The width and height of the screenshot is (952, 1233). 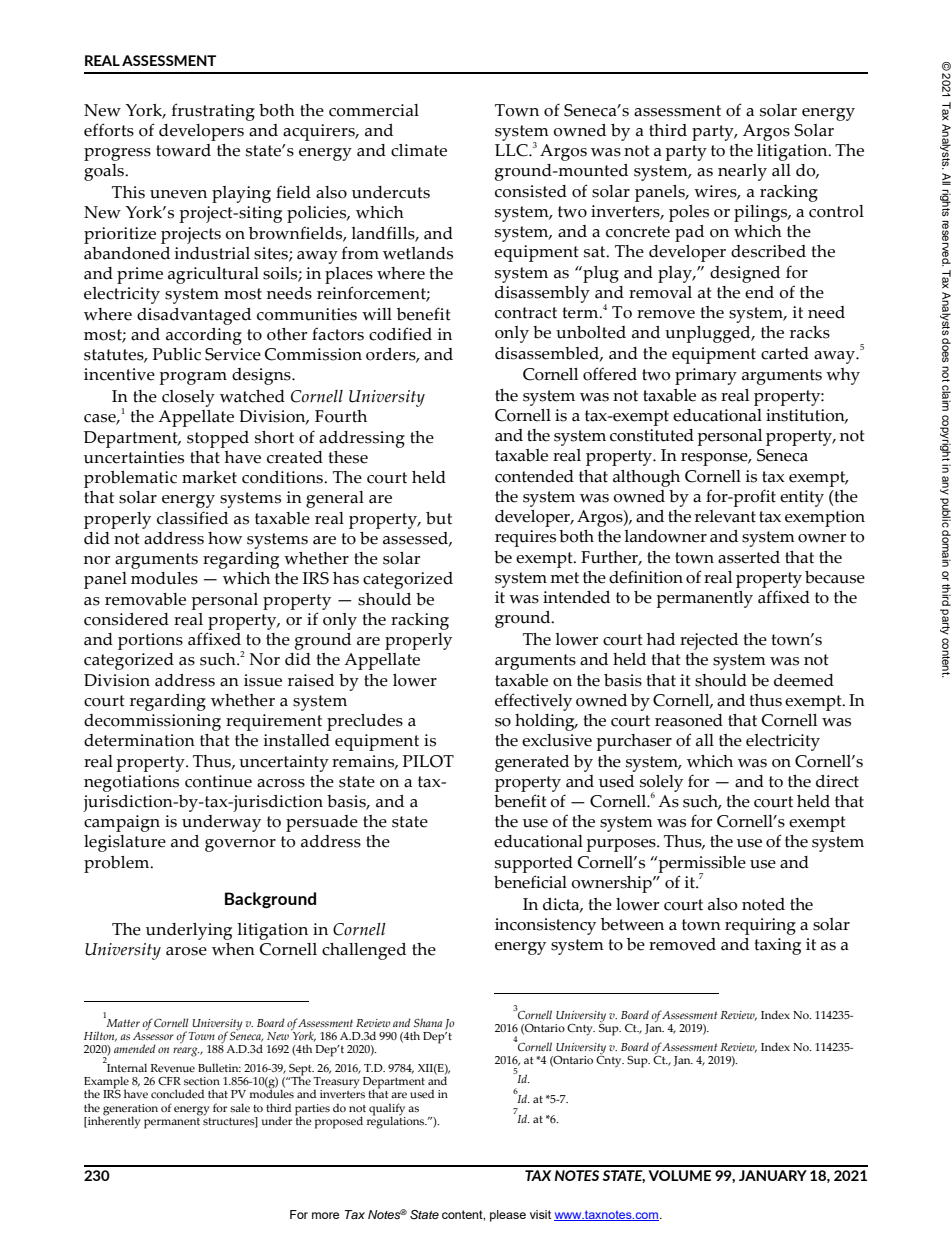 What do you see at coordinates (150, 641) in the screenshot?
I see `portions` at bounding box center [150, 641].
